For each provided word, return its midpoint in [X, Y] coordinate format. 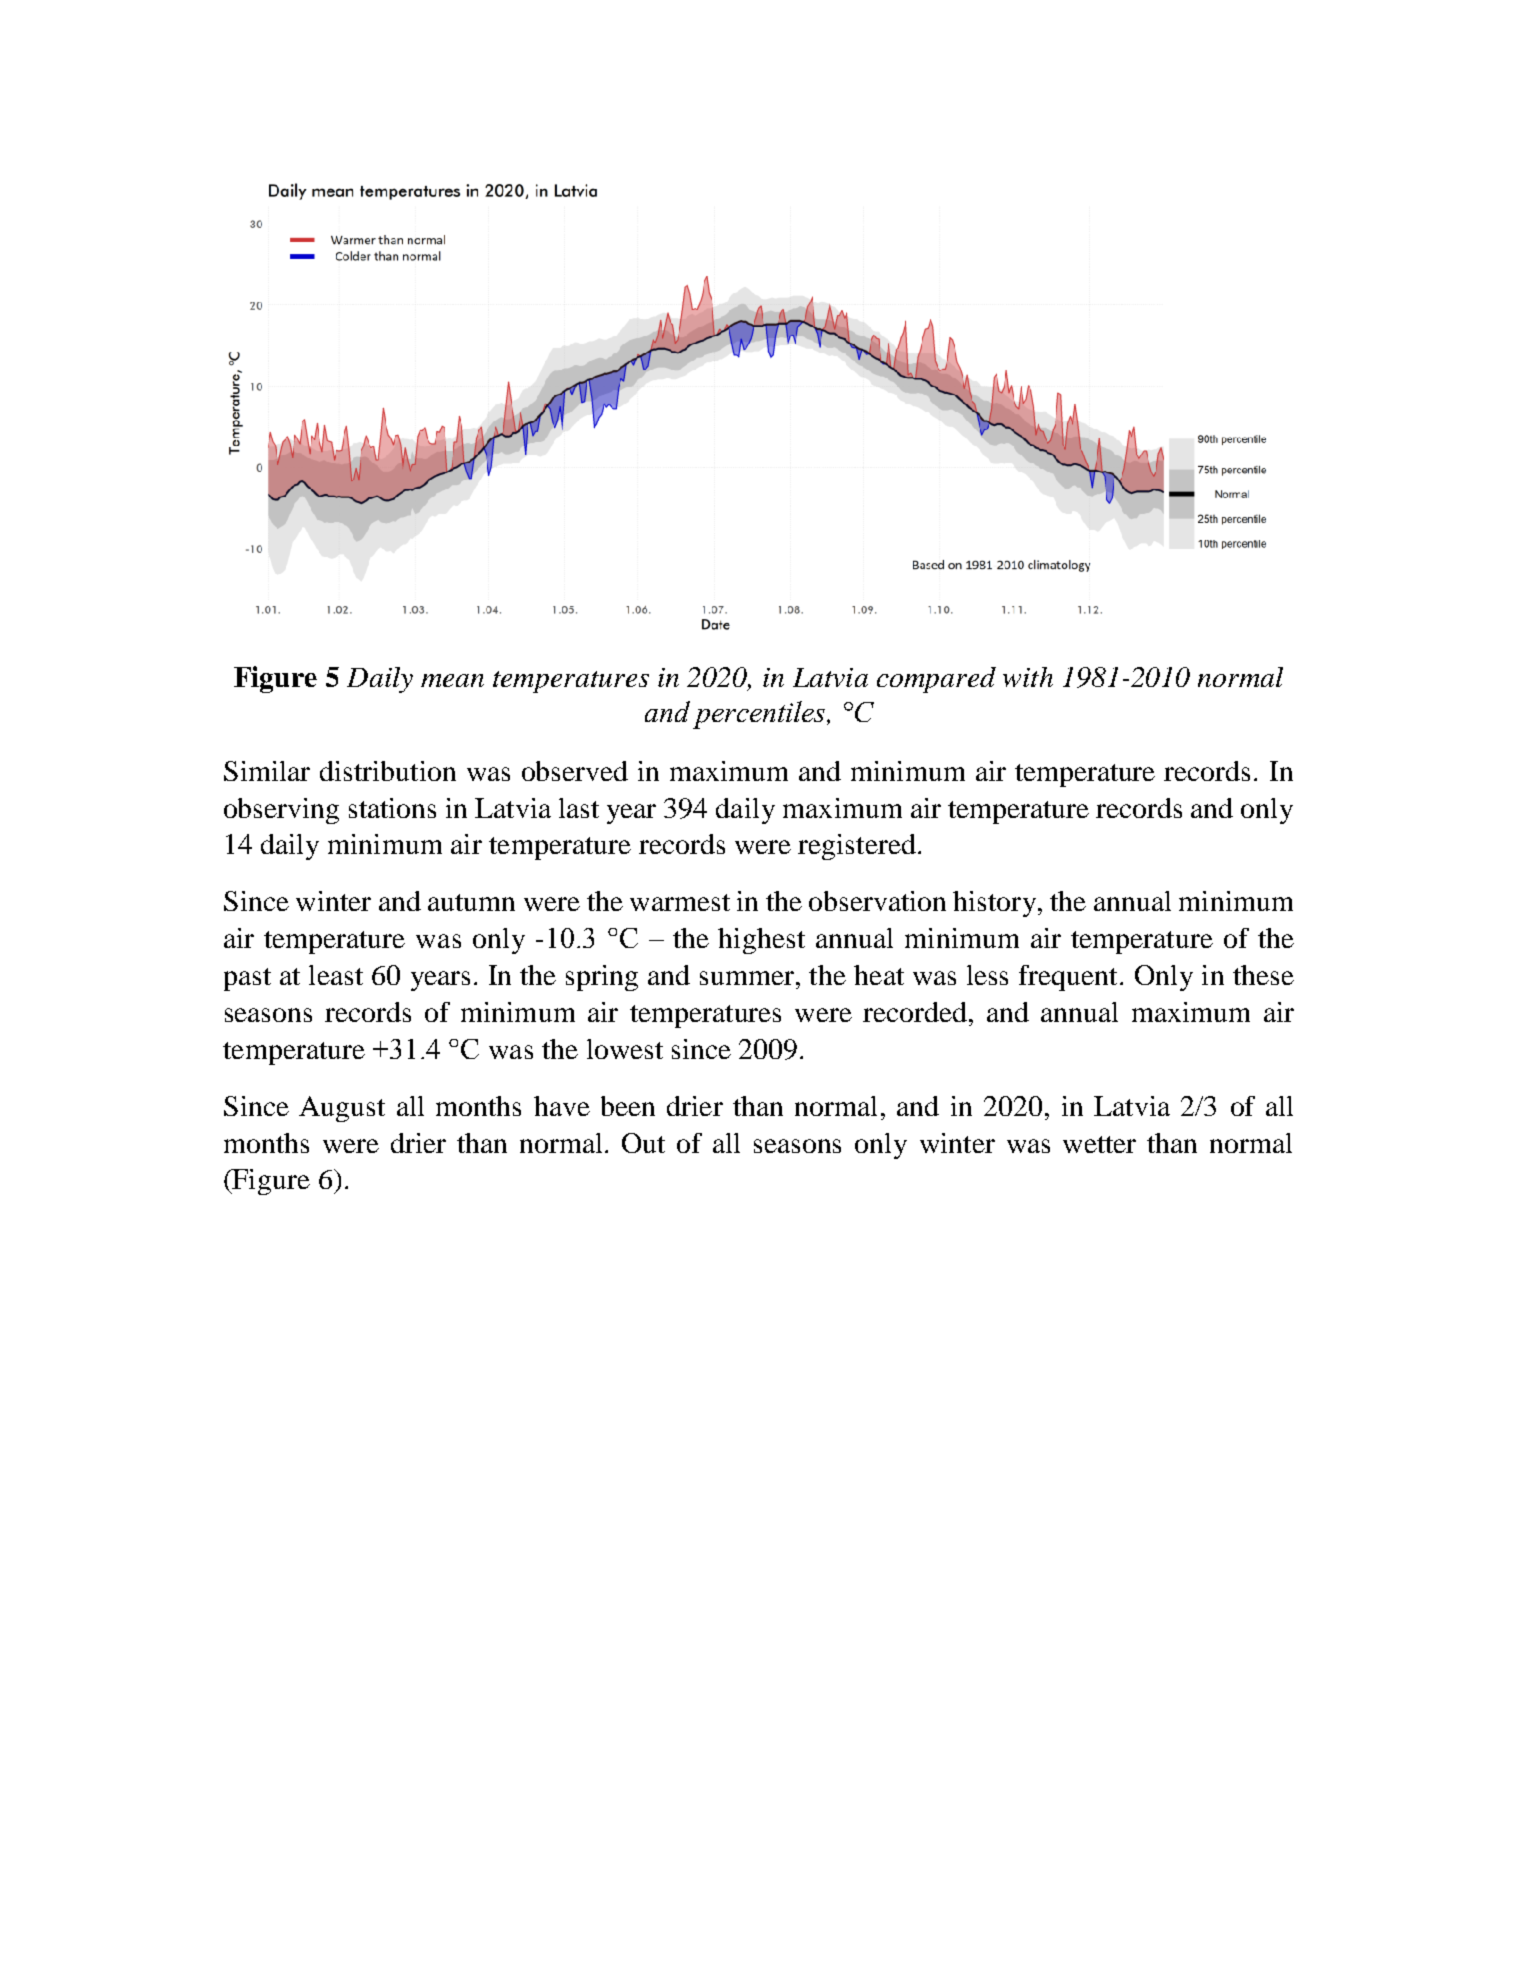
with [1028, 677]
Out [643, 1143]
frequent [1068, 978]
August [342, 1109]
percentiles [760, 715]
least [336, 975]
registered [857, 847]
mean [452, 680]
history [994, 904]
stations [392, 808]
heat [879, 975]
